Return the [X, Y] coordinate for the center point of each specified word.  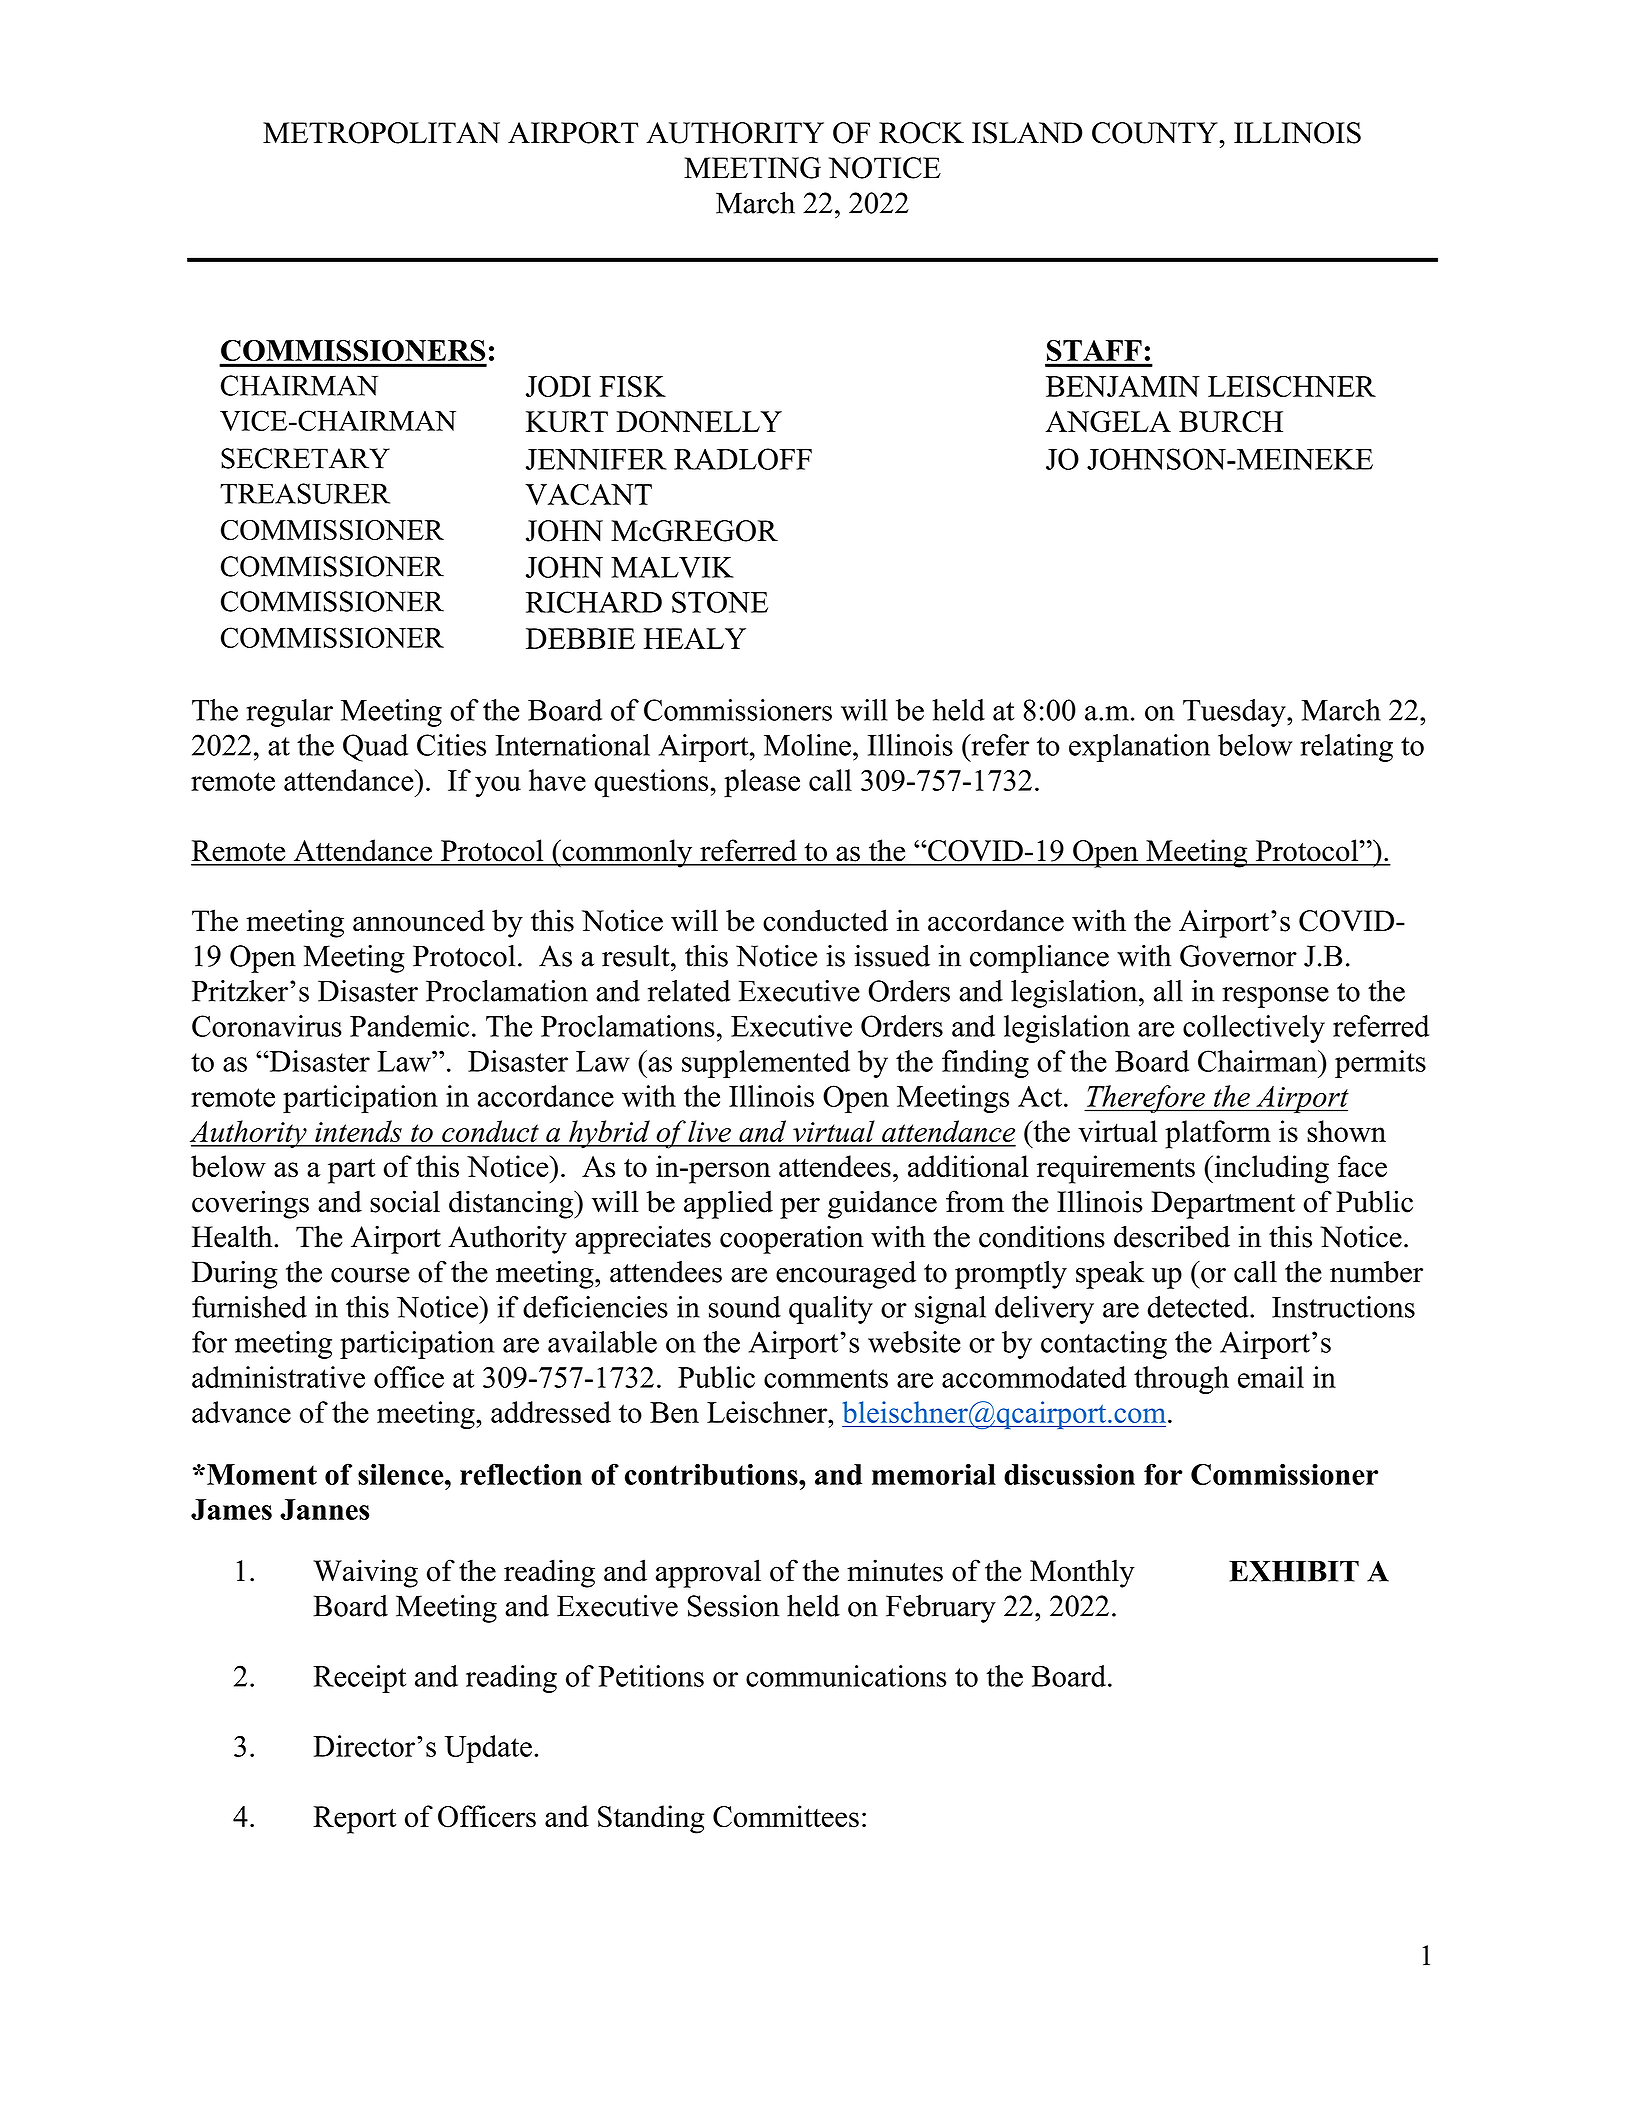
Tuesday [1235, 713]
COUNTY [1156, 133]
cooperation [792, 1240]
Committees [786, 1816]
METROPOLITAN [381, 133]
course [370, 1275]
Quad [375, 748]
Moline [807, 745]
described [1172, 1236]
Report [354, 1820]
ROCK [921, 133]
